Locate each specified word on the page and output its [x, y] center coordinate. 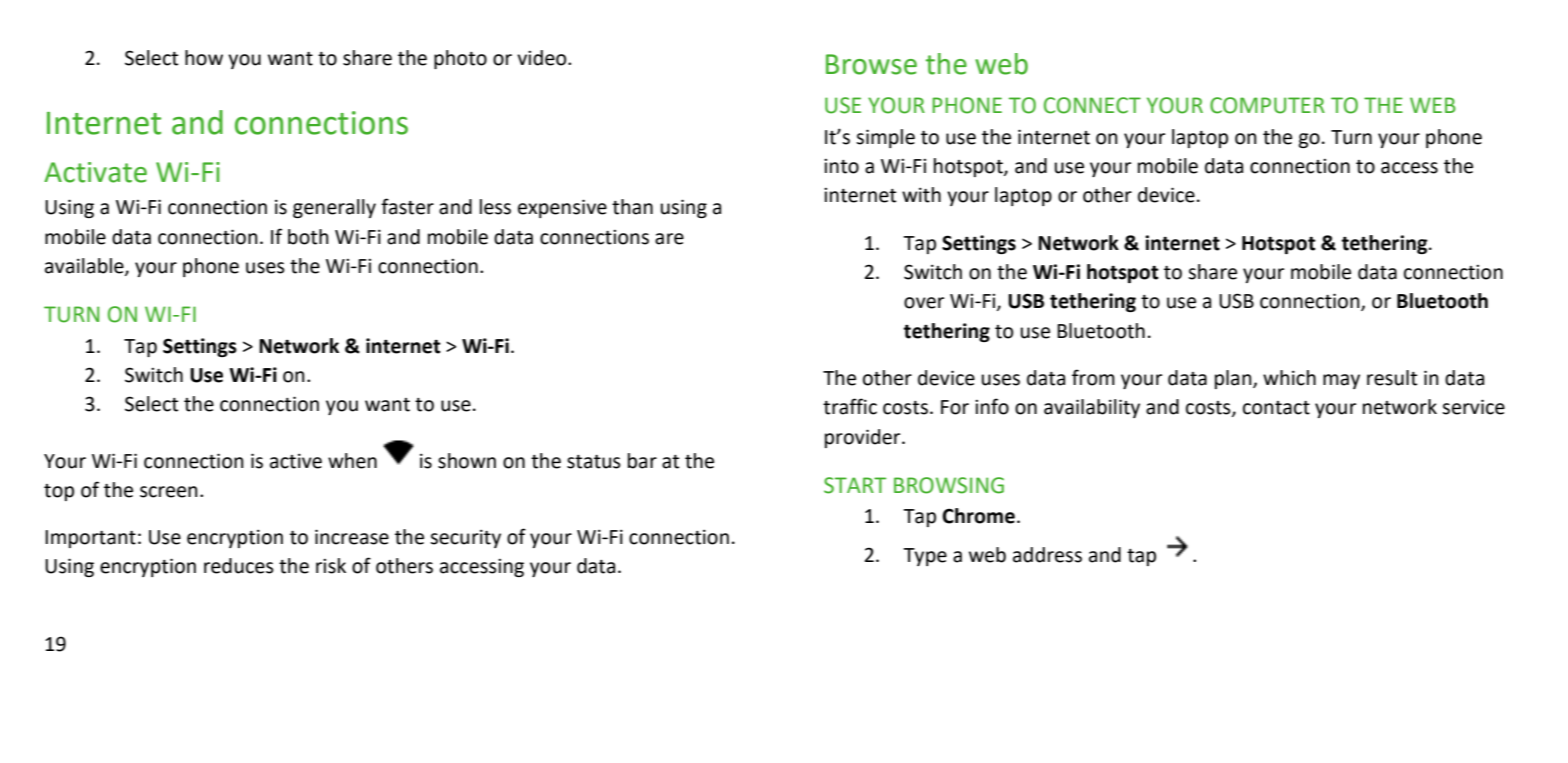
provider [864, 438]
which [1289, 378]
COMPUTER [1267, 105]
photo [460, 59]
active [296, 461]
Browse [871, 64]
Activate [95, 172]
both [308, 237]
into [841, 166]
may [1341, 381]
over [924, 303]
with [921, 195]
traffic [850, 406]
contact [1276, 408]
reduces [239, 566]
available [85, 267]
